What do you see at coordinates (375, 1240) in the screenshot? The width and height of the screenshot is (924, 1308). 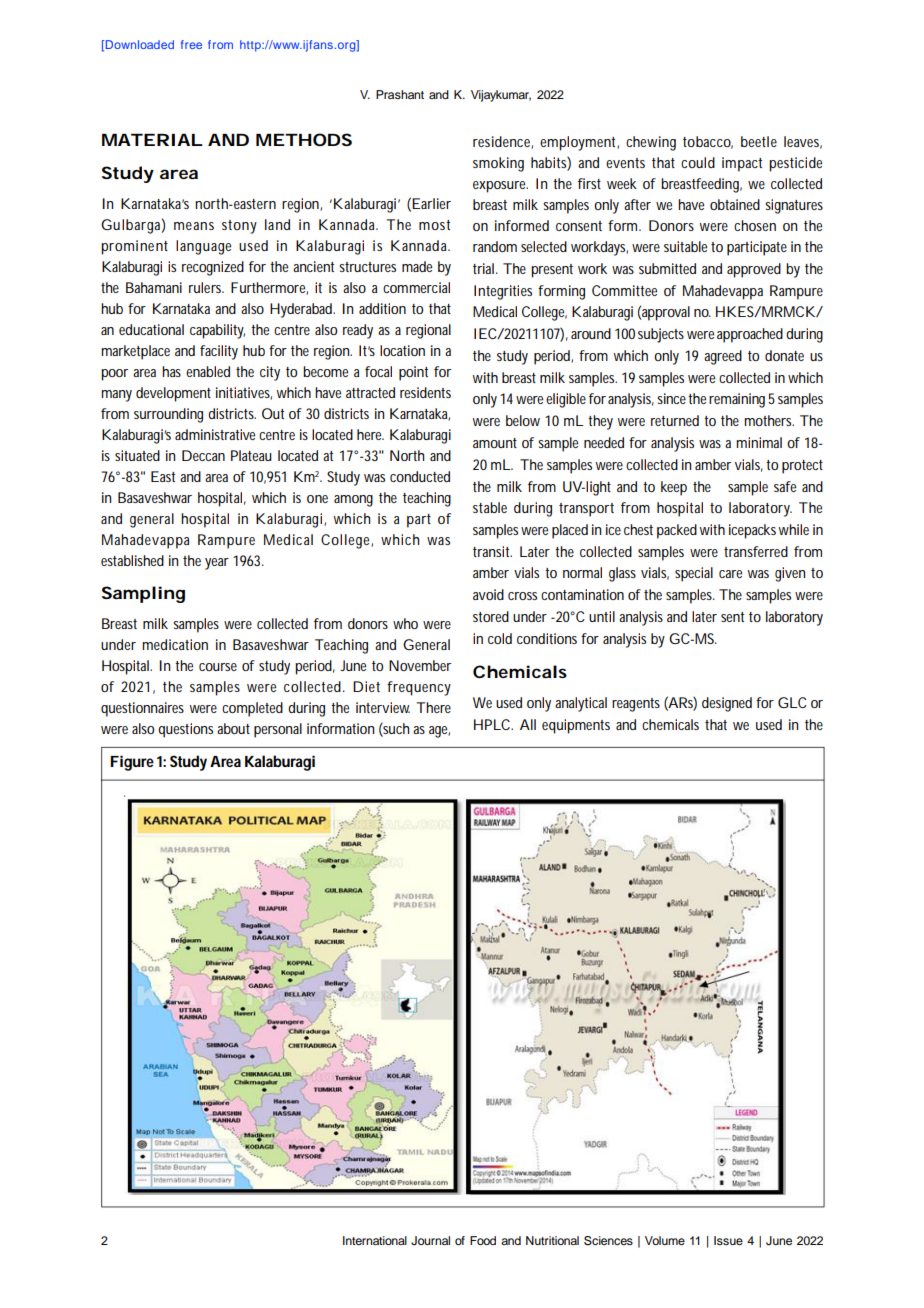 I see `International` at bounding box center [375, 1240].
